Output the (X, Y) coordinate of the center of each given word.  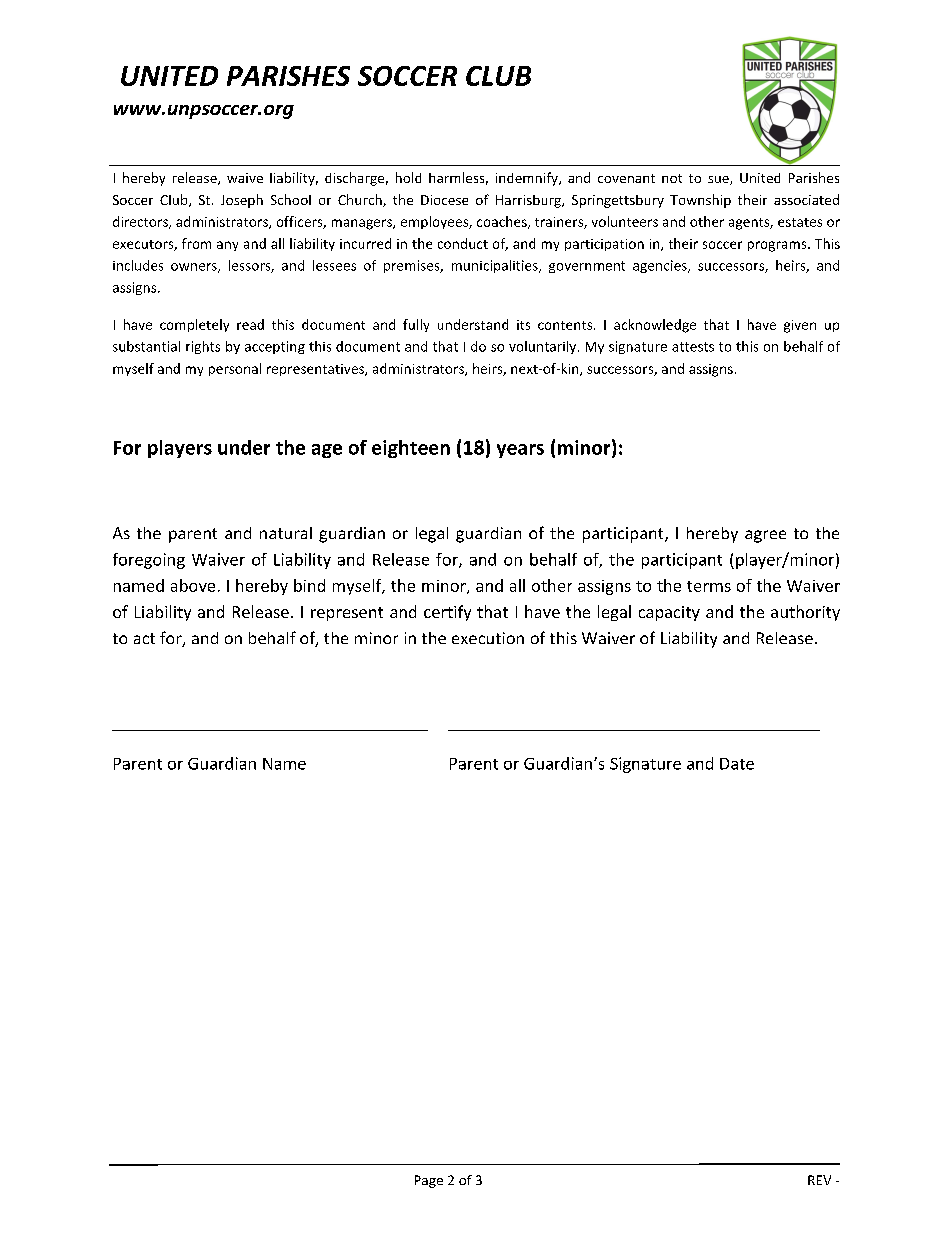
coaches (503, 222)
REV (819, 1180)
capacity (669, 613)
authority (805, 613)
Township (700, 201)
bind (309, 585)
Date (737, 764)
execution (488, 638)
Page (429, 1181)
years (520, 451)
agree (765, 536)
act (144, 638)
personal (235, 369)
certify (447, 613)
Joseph (242, 201)
